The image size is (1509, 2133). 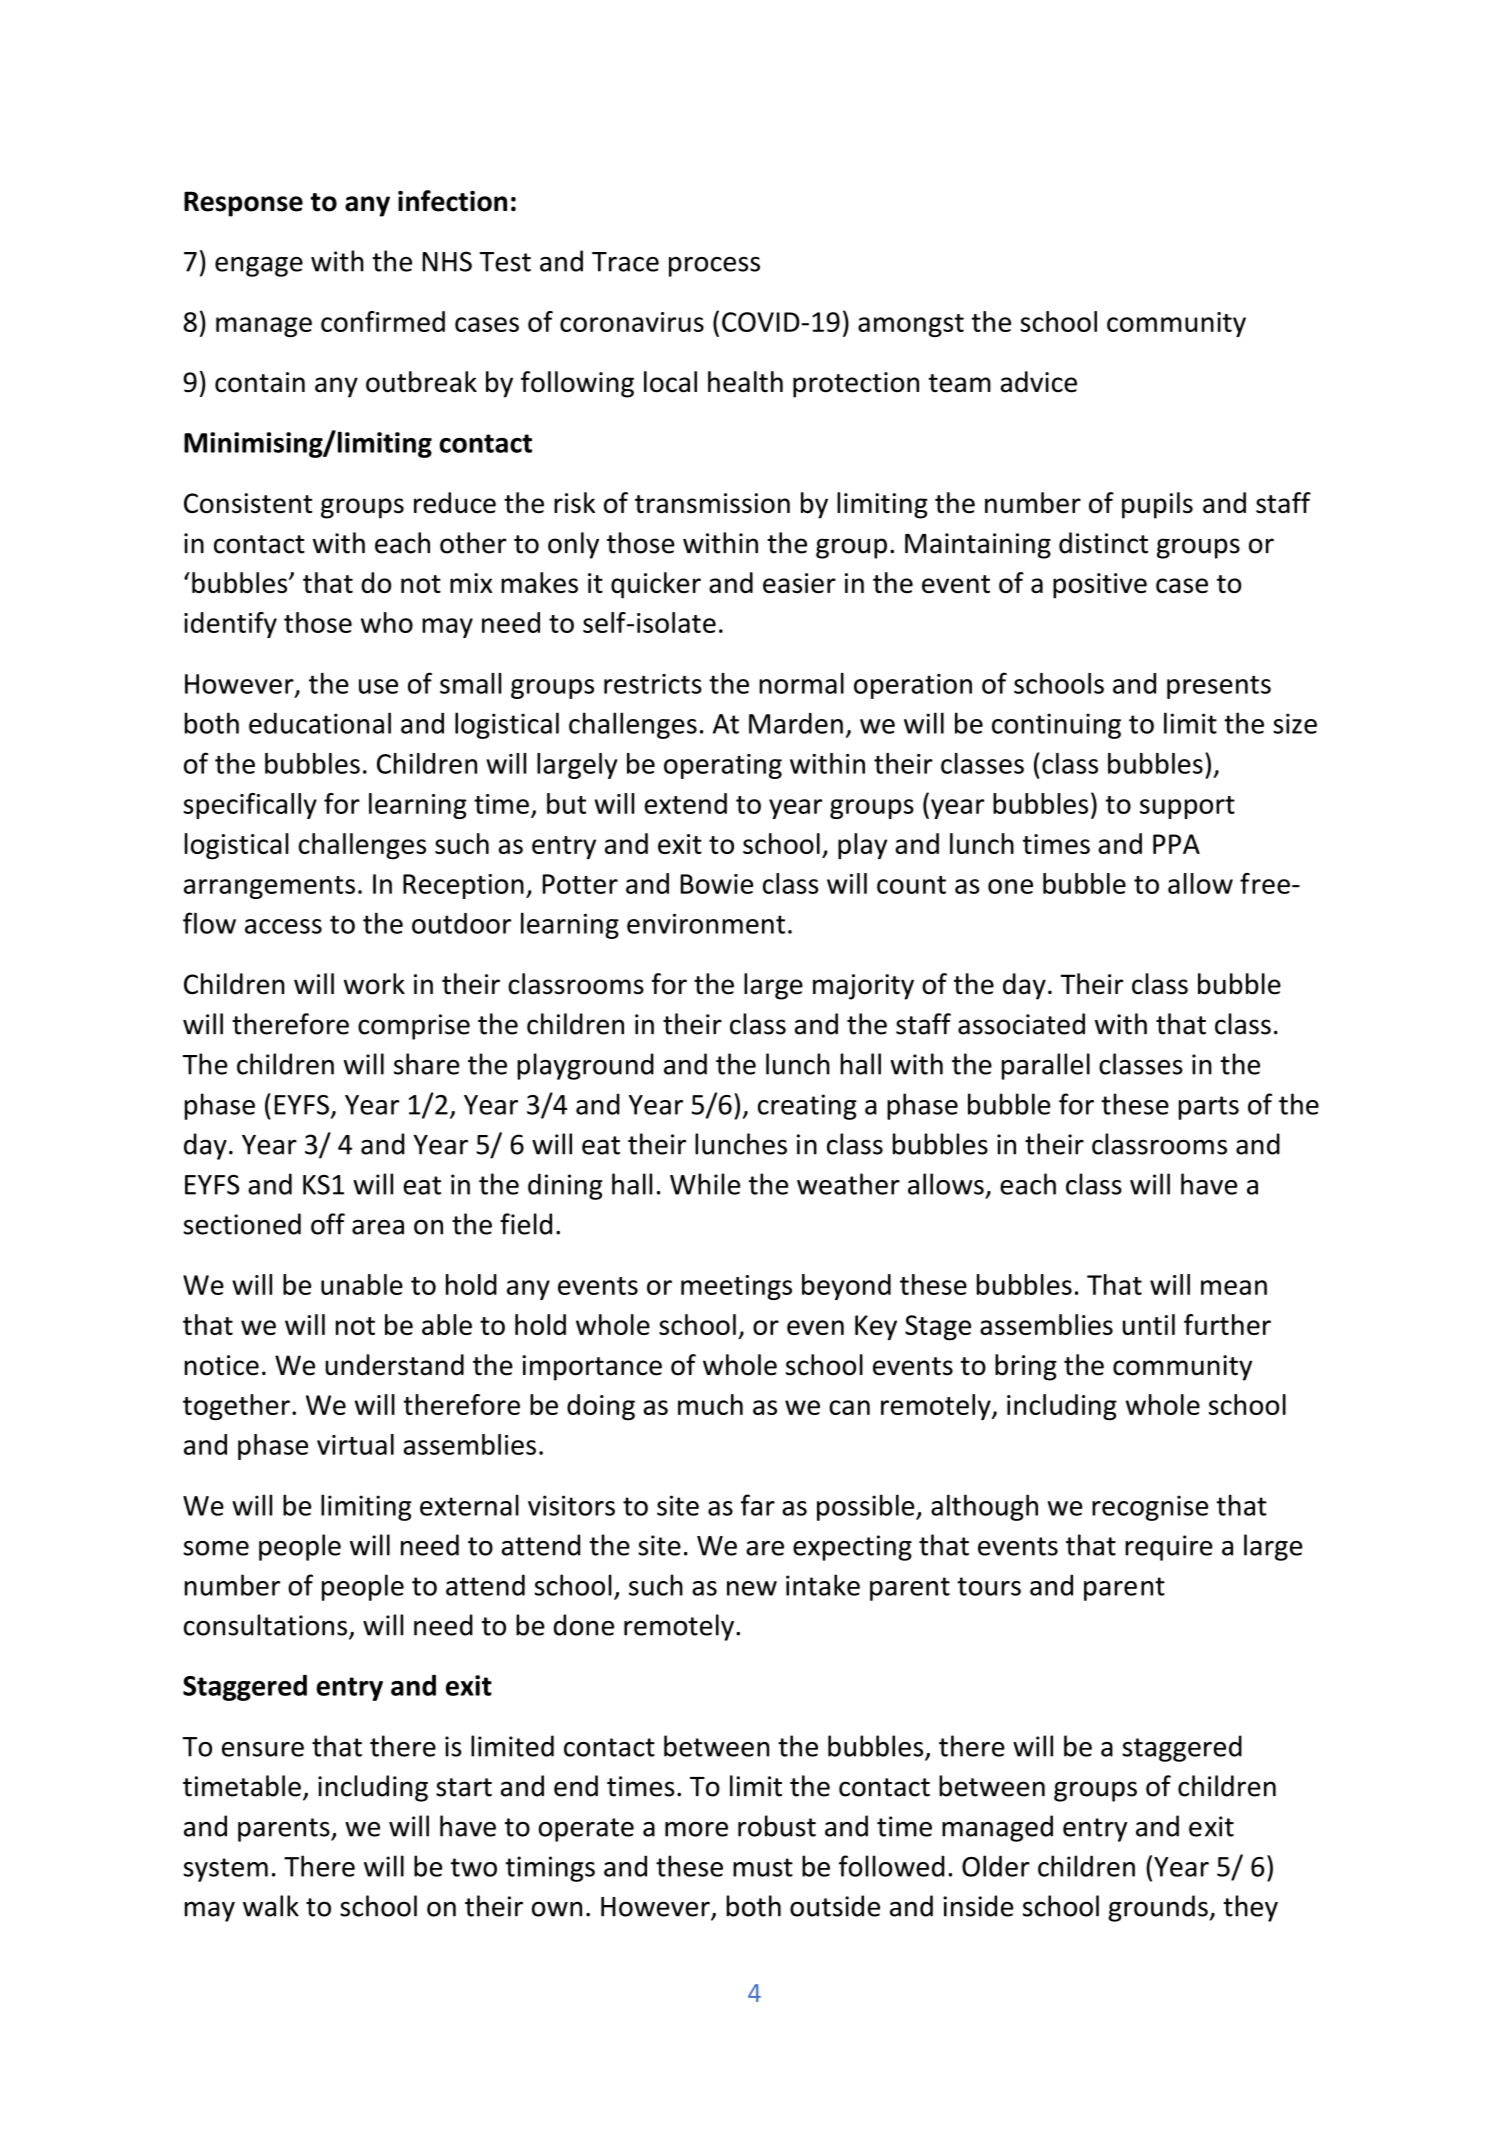 What do you see at coordinates (807, 1107) in the image?
I see `creating` at bounding box center [807, 1107].
